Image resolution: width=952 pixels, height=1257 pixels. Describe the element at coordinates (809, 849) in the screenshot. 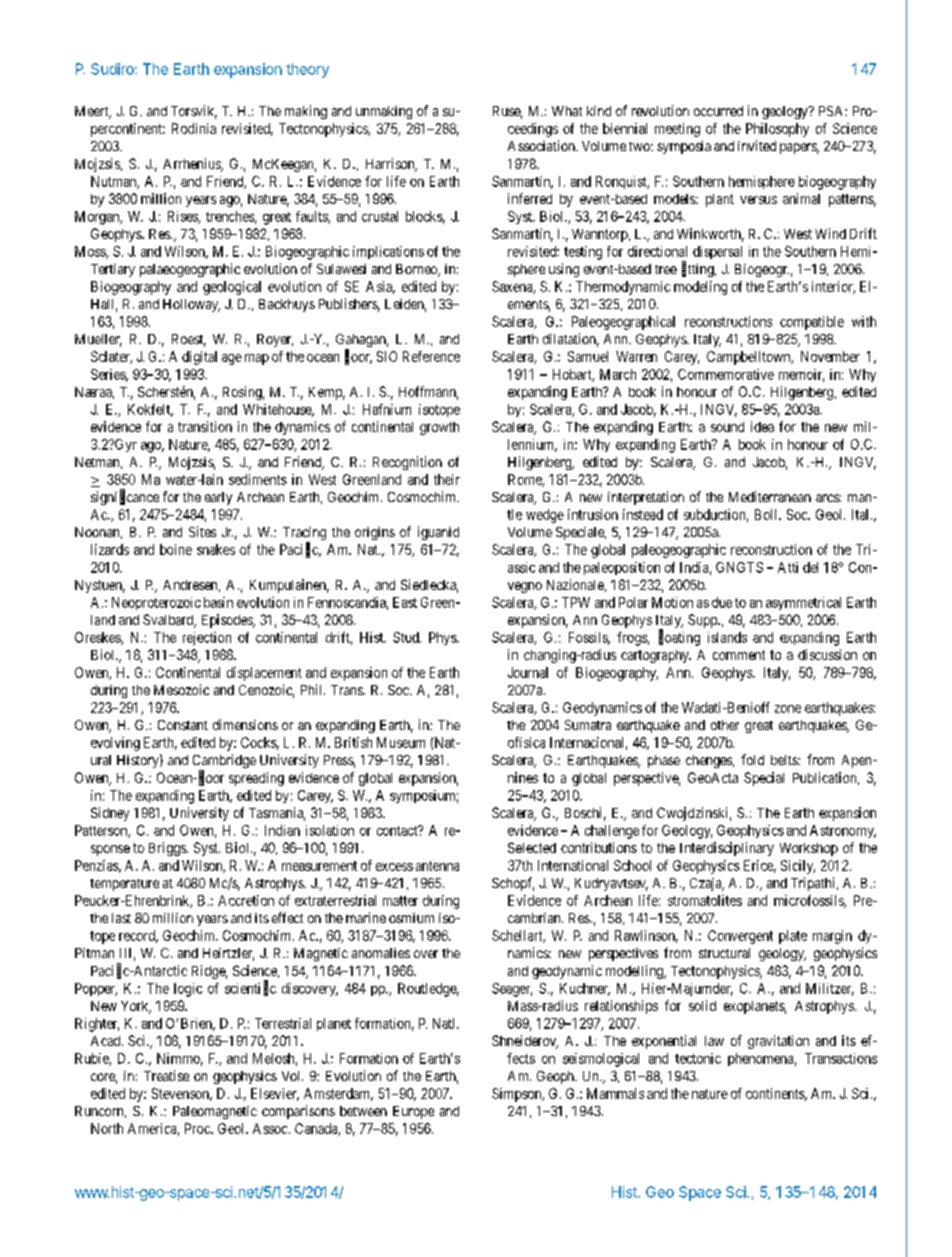

I see `Workshop` at that location.
